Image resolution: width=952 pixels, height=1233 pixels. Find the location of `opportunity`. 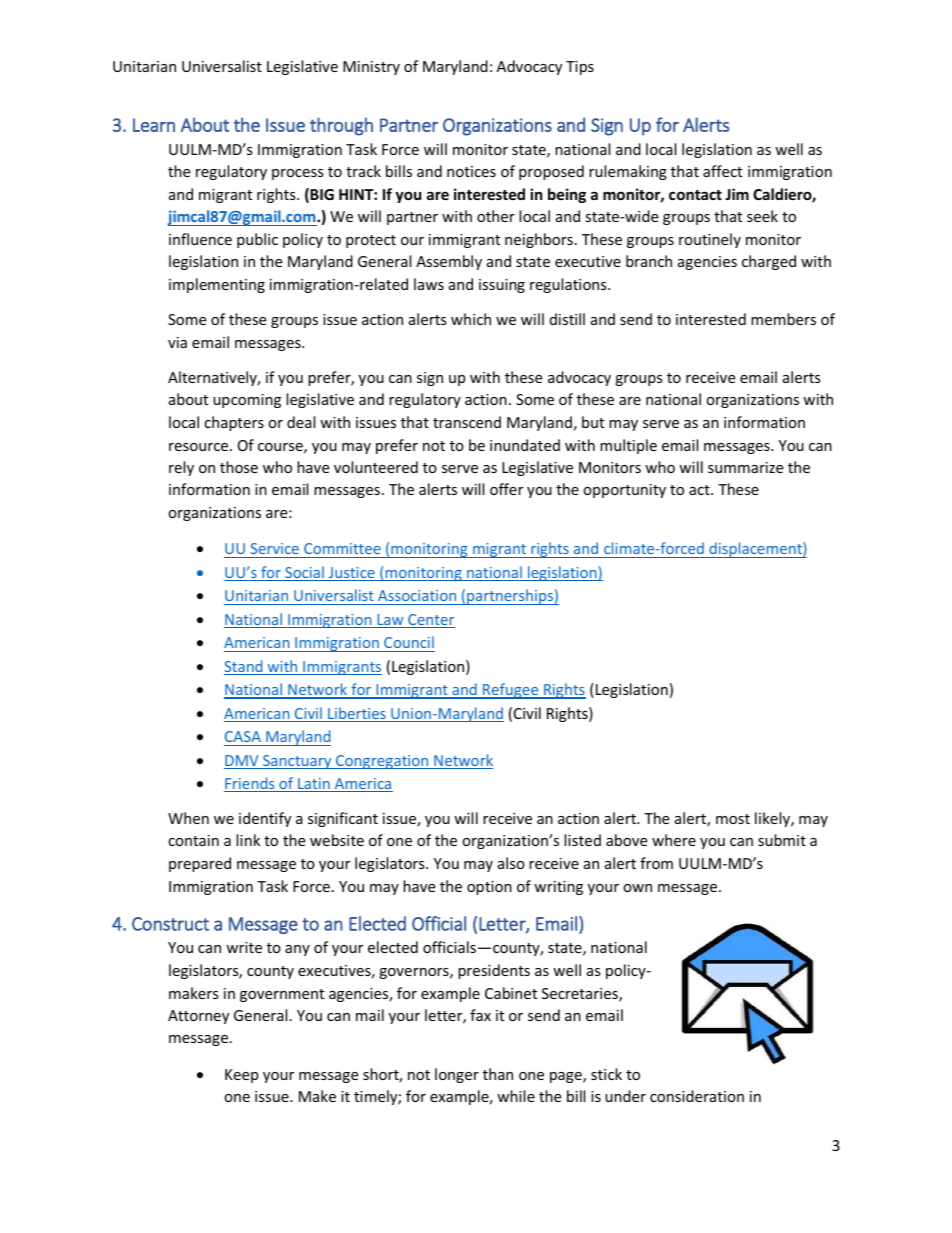

opportunity is located at coordinates (624, 491).
